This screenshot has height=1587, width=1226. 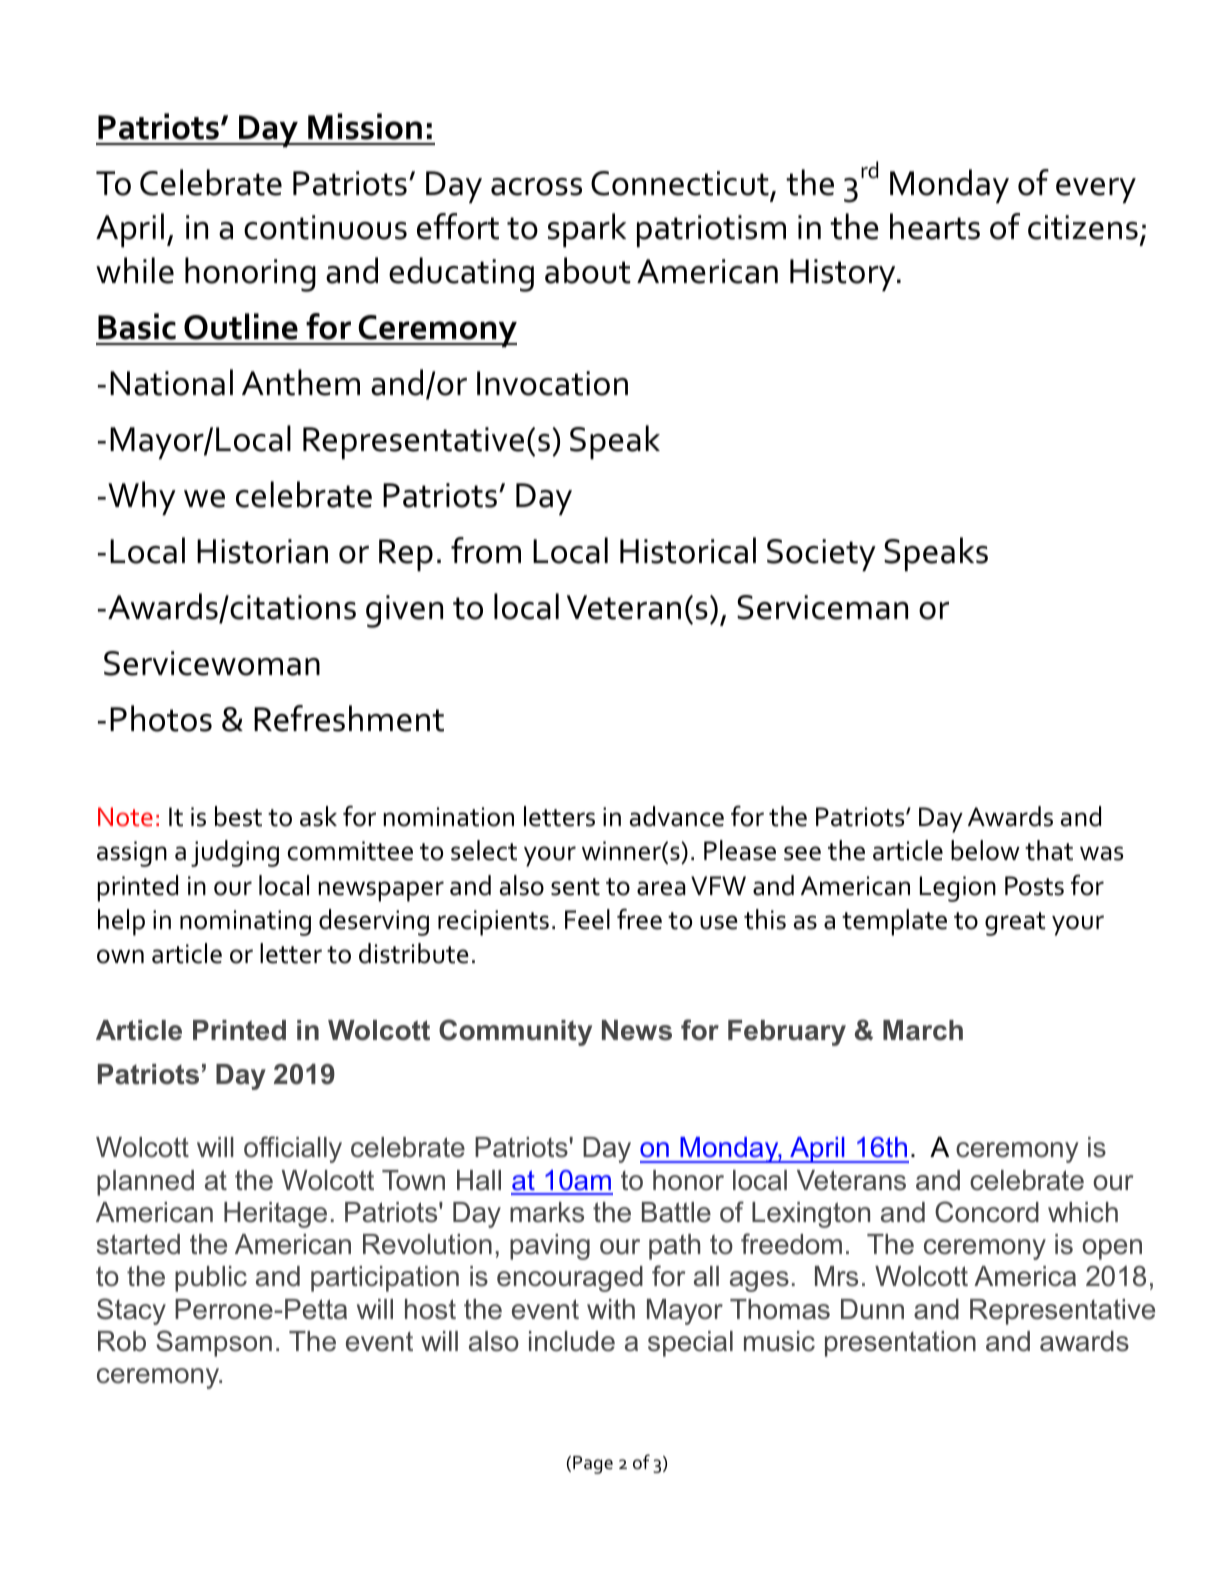 What do you see at coordinates (214, 1343) in the screenshot?
I see `Sampson` at bounding box center [214, 1343].
